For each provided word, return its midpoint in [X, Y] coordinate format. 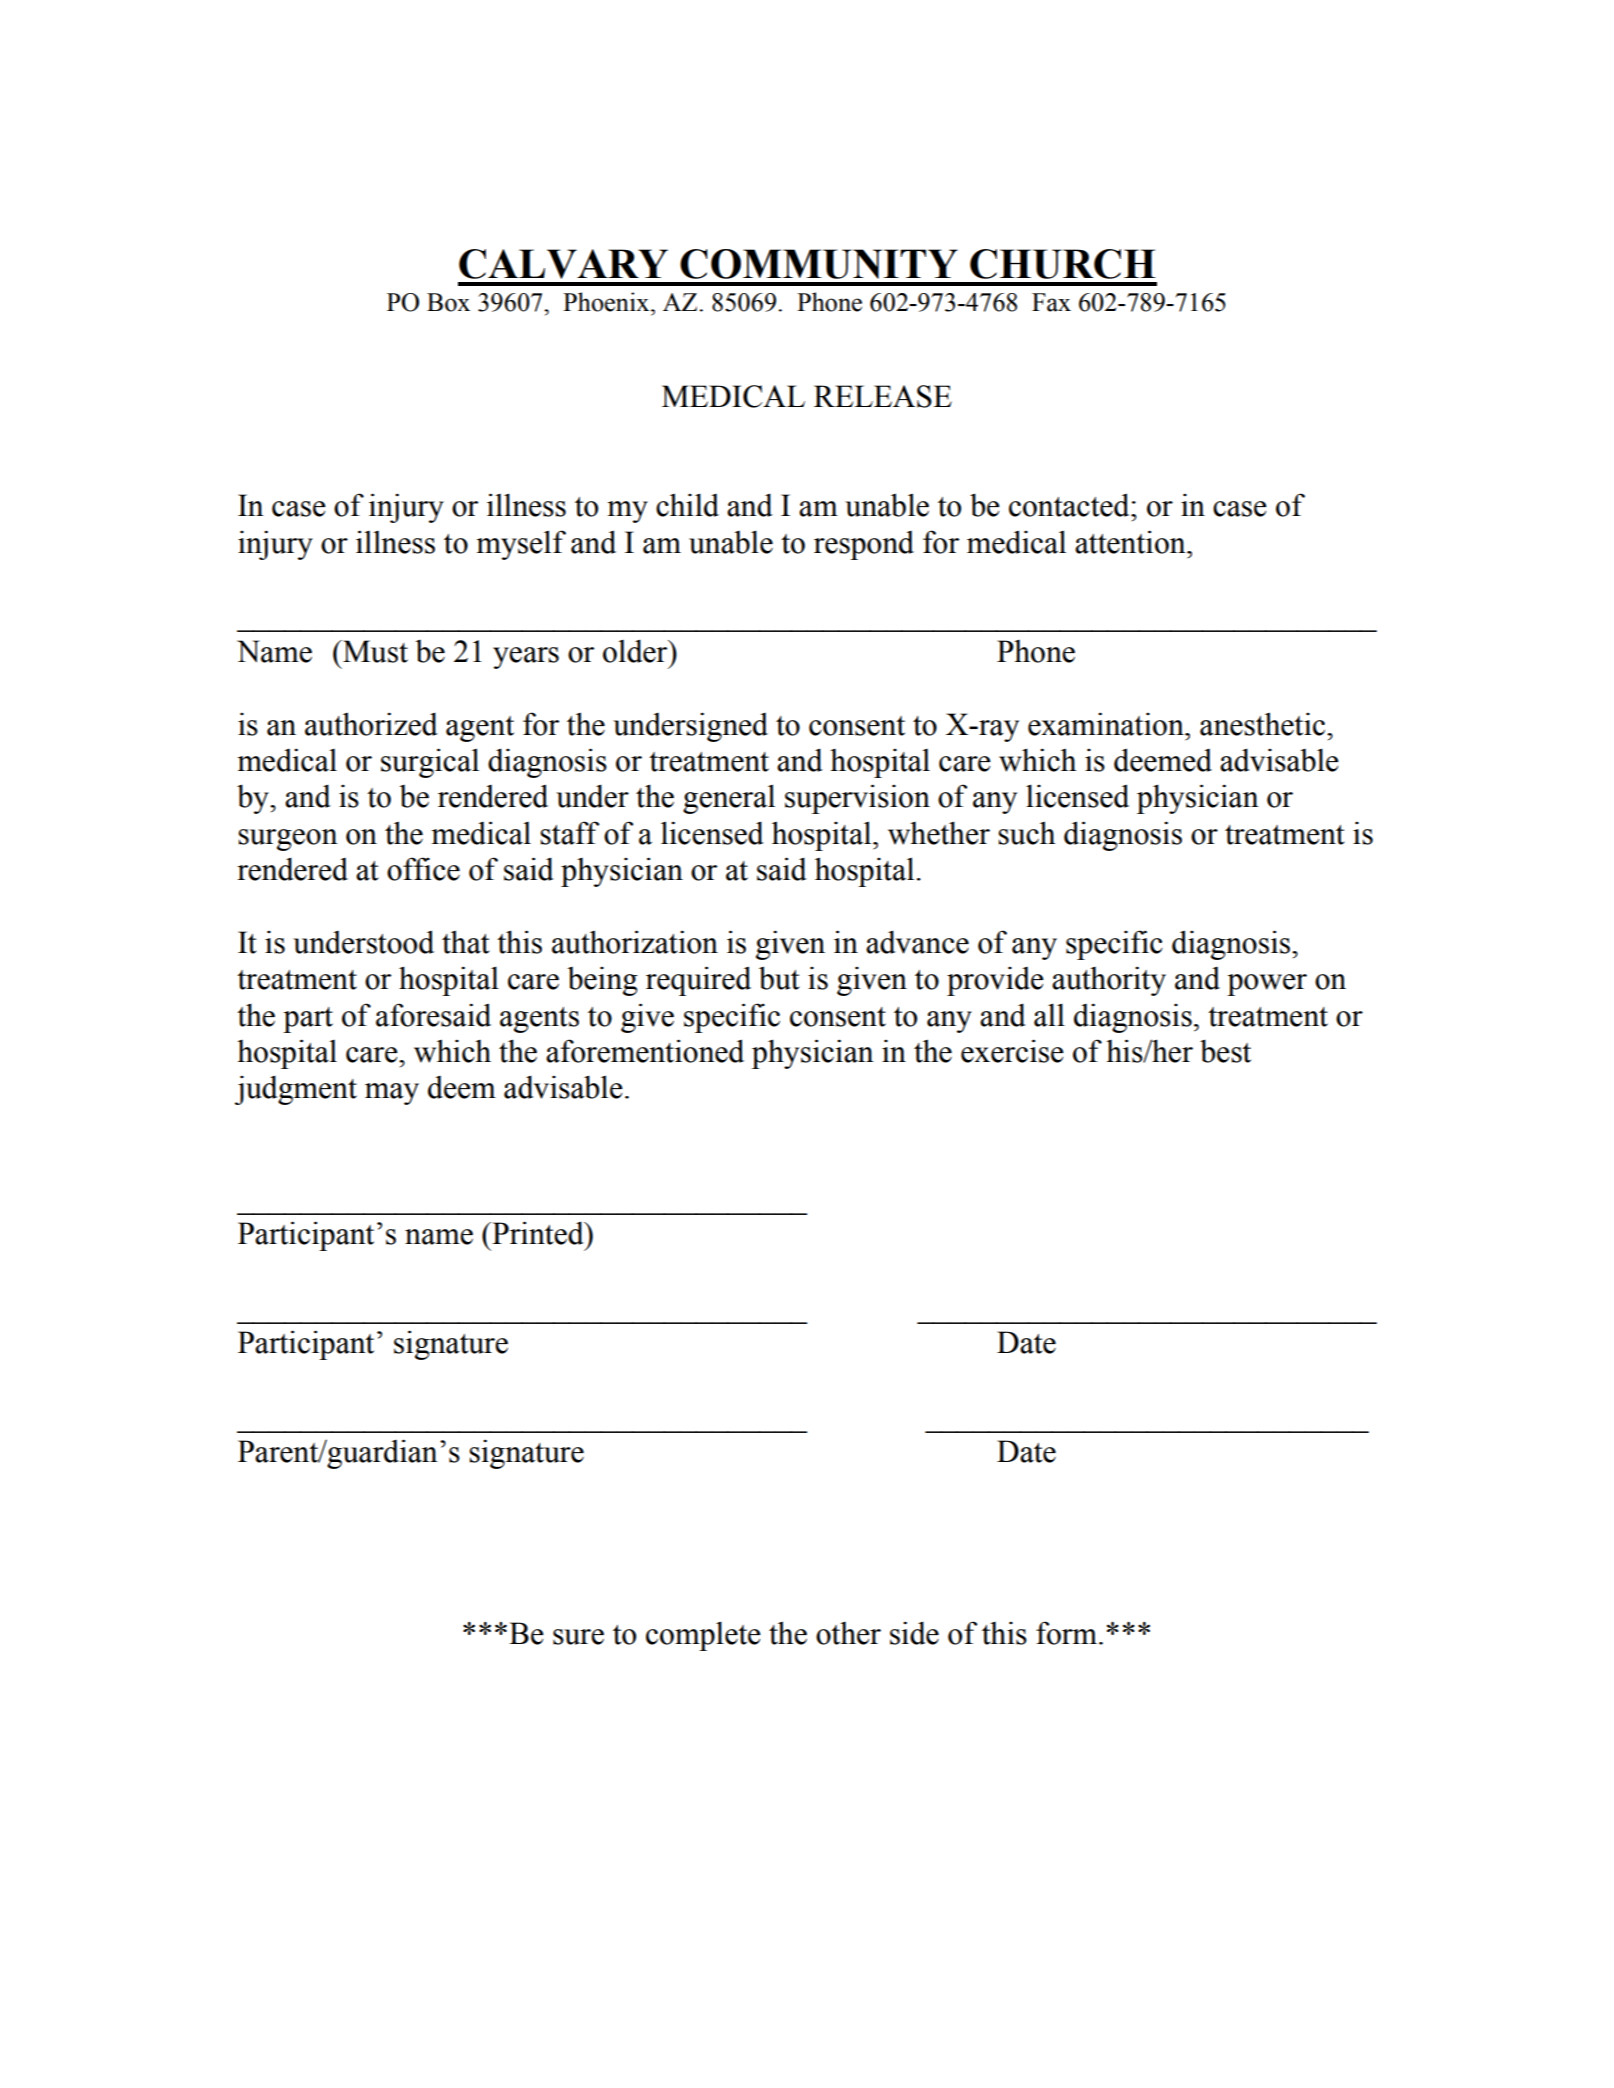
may [392, 1094]
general [729, 799]
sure [578, 1637]
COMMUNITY [819, 264]
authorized [371, 724]
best [1225, 1051]
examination [1107, 724]
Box [448, 302]
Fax [1051, 302]
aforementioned [645, 1051]
